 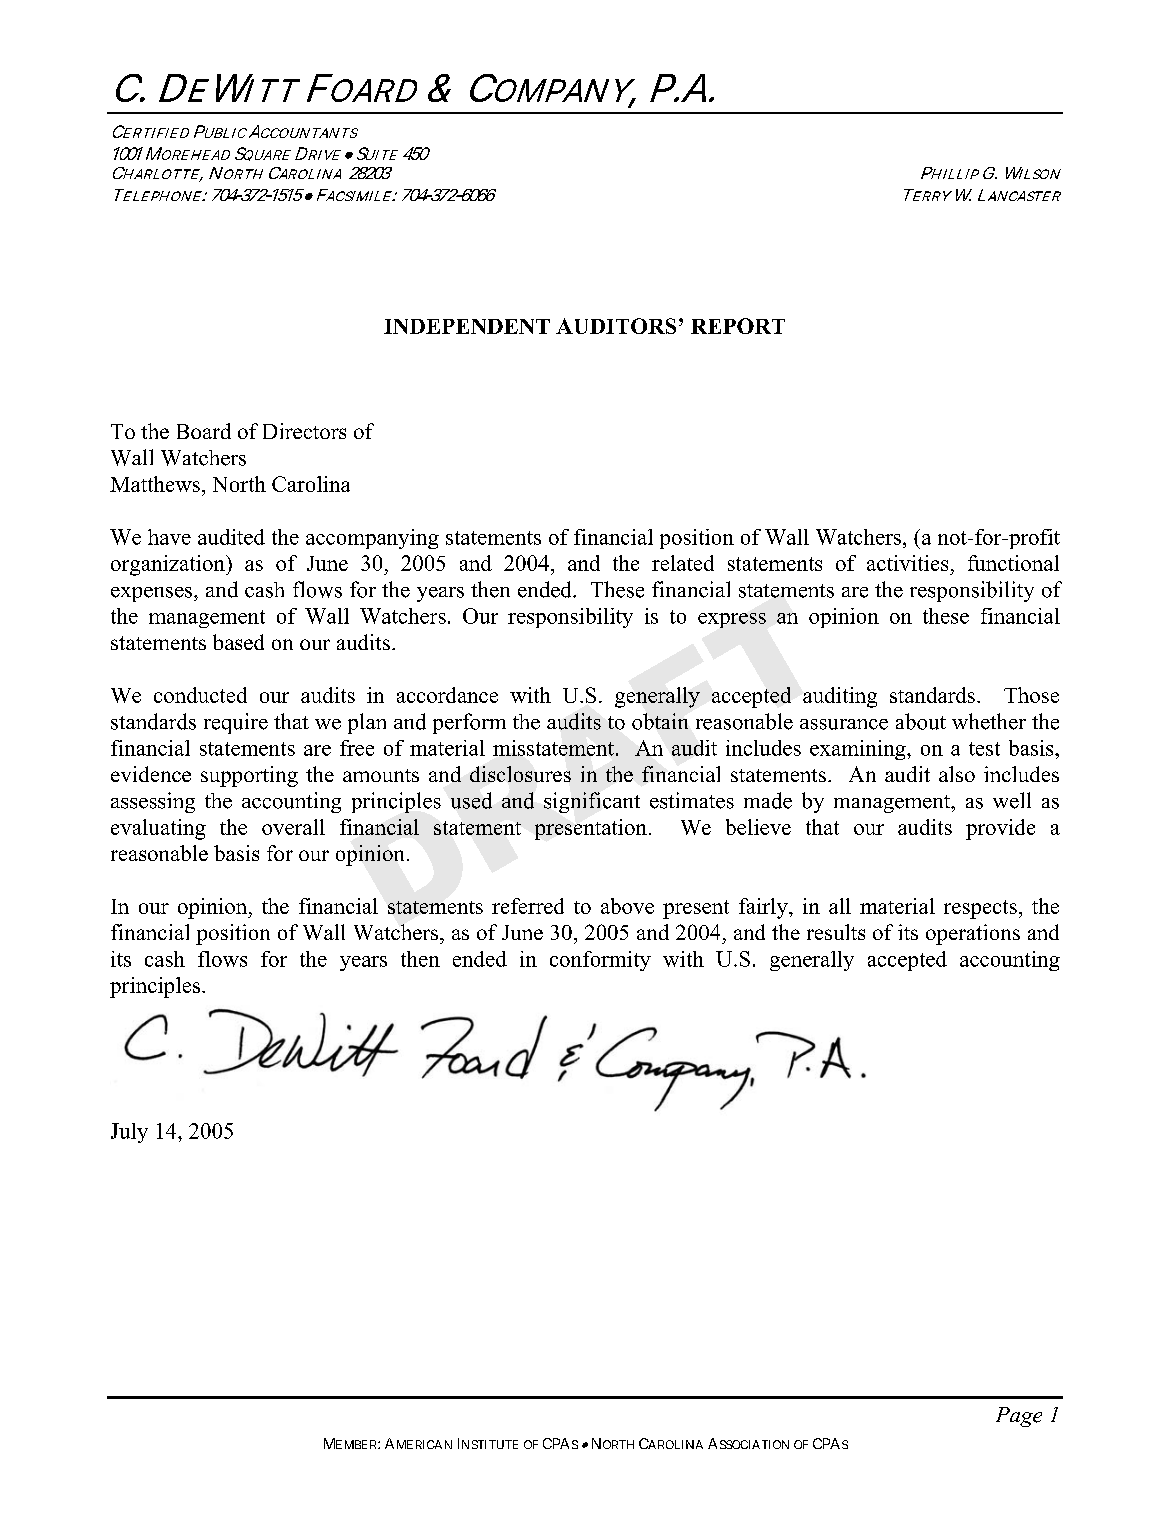 I want to click on results, so click(x=836, y=932).
